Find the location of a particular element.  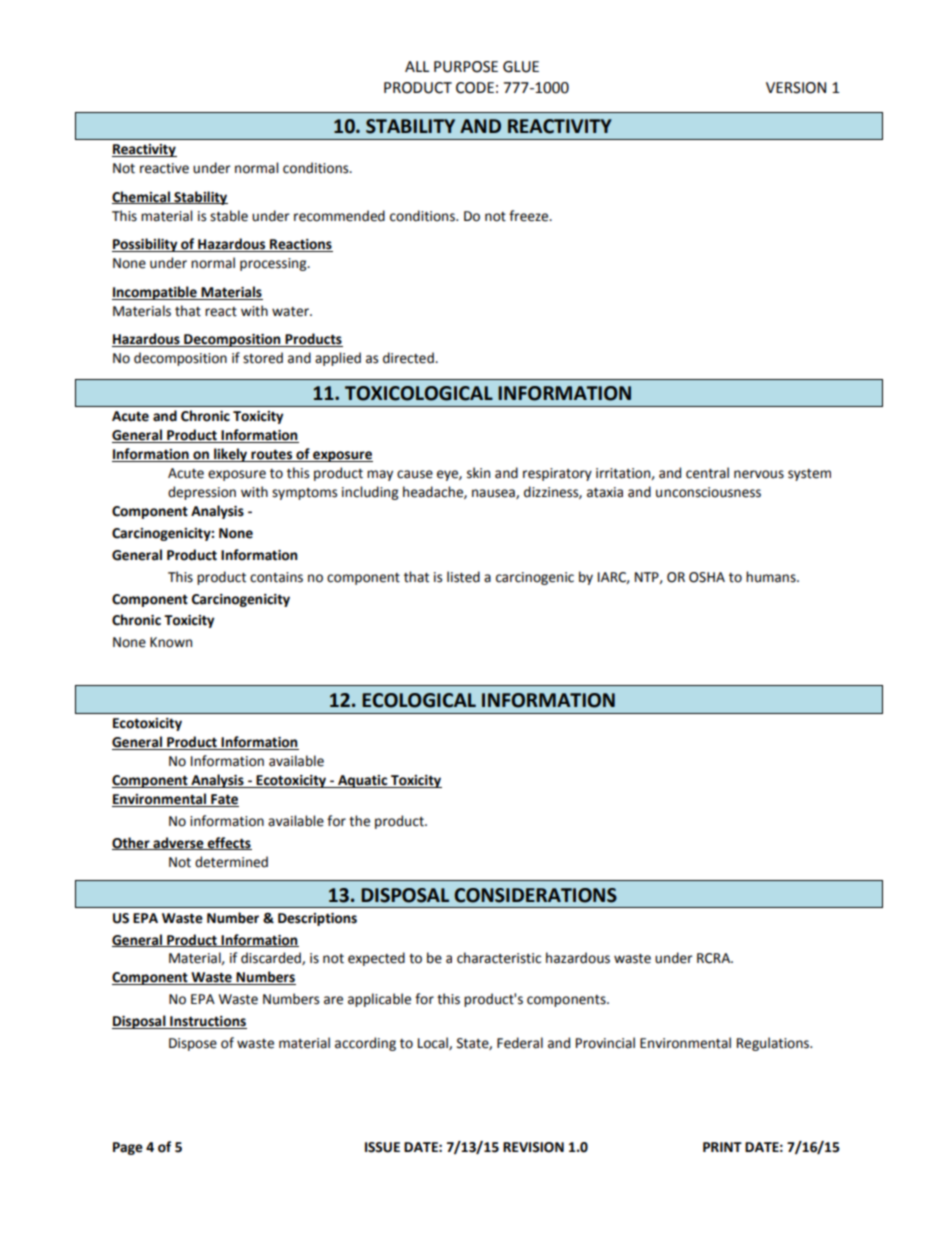

Chemical is located at coordinates (142, 197).
